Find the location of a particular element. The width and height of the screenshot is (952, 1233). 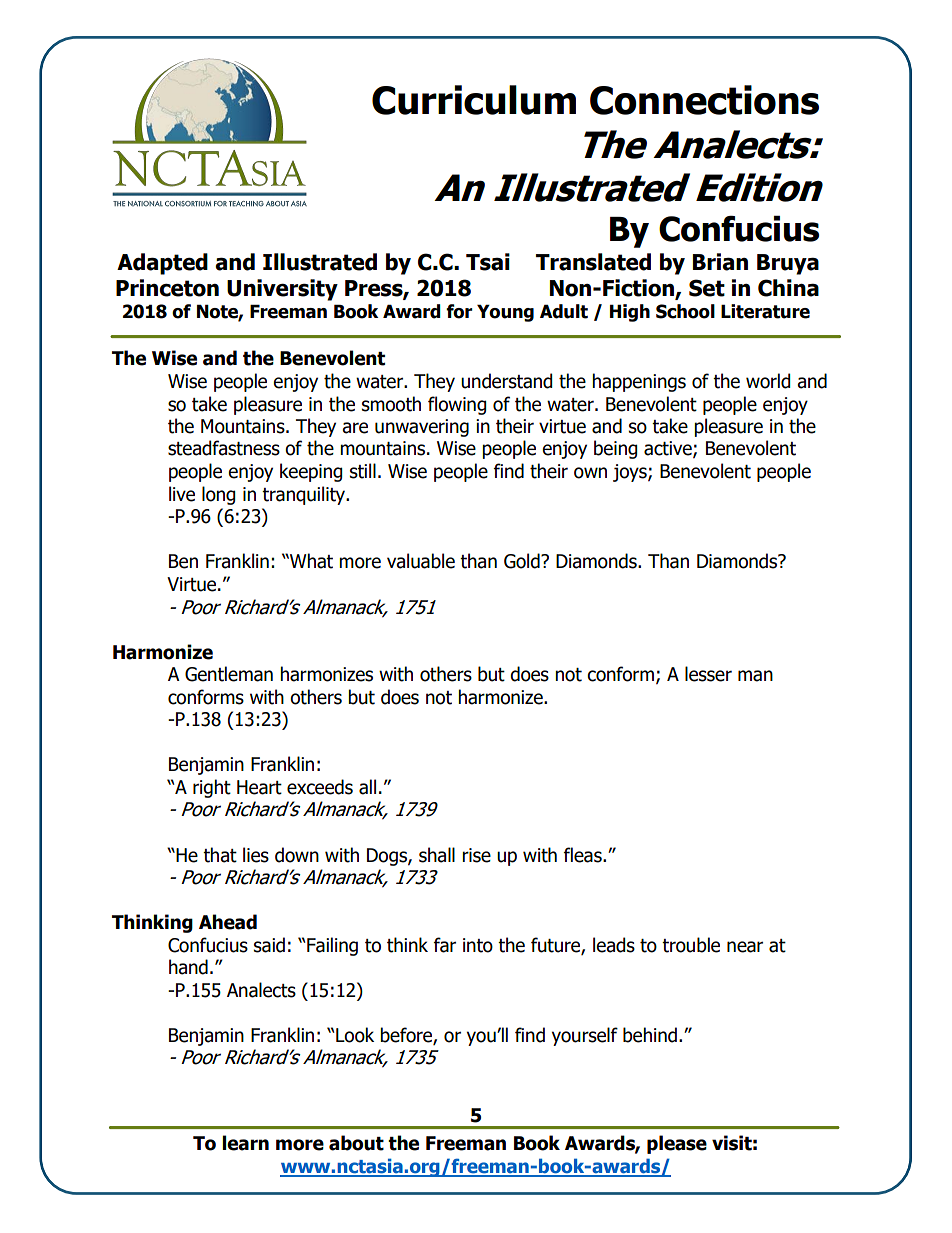

please is located at coordinates (677, 1144).
